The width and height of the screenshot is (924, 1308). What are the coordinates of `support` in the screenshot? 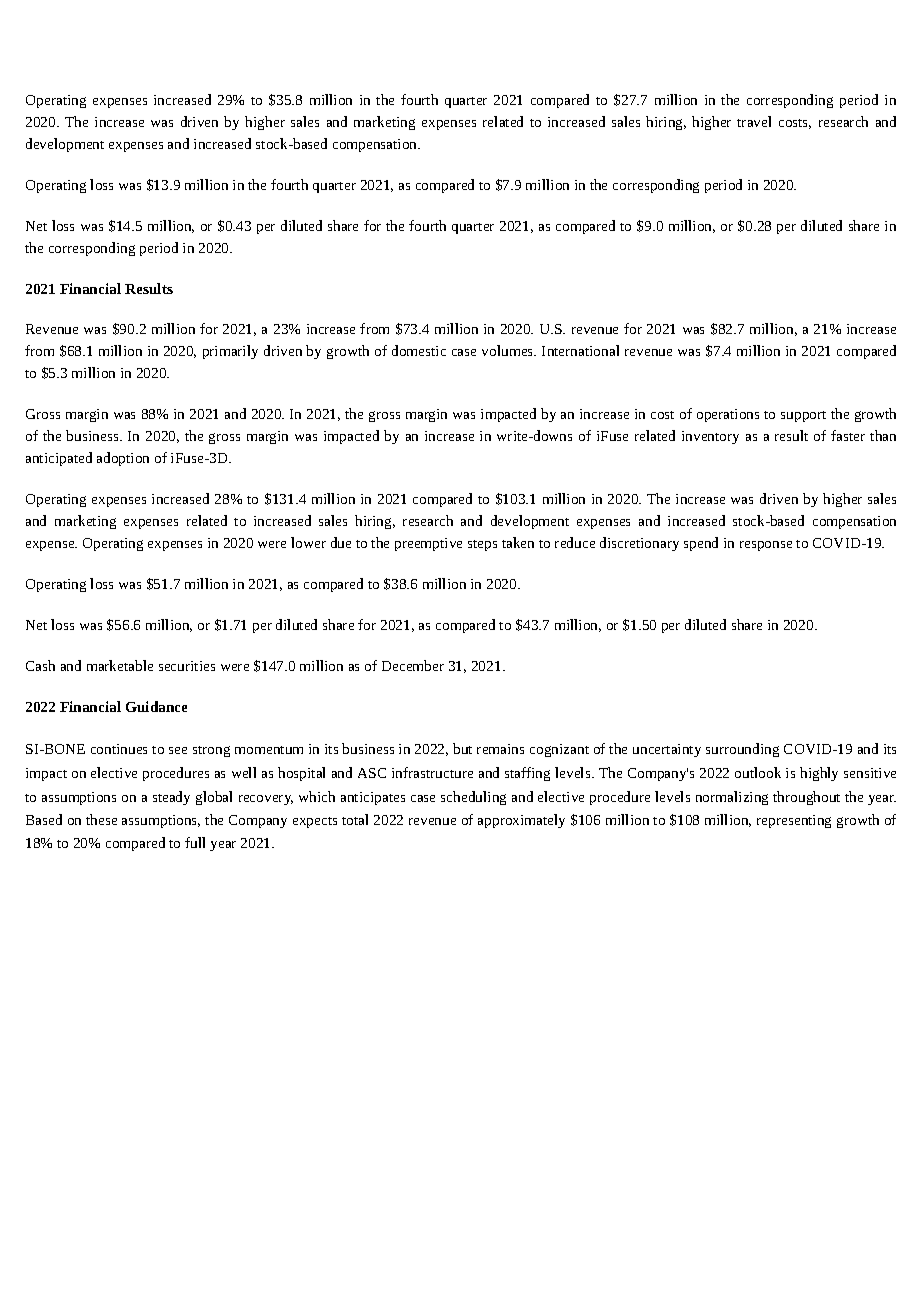 It's located at (803, 416).
